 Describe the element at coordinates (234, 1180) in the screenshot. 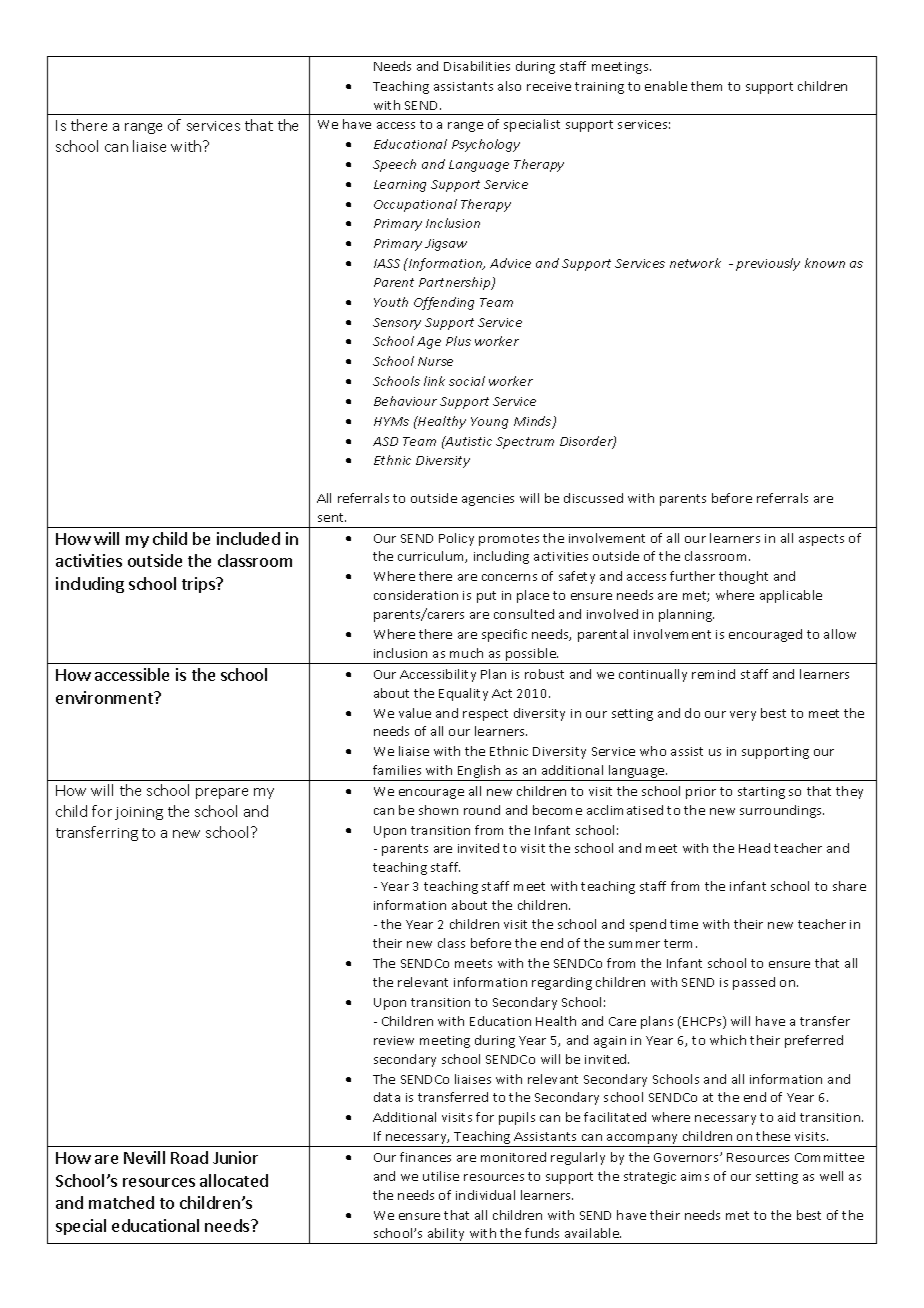

I see `allocated` at that location.
